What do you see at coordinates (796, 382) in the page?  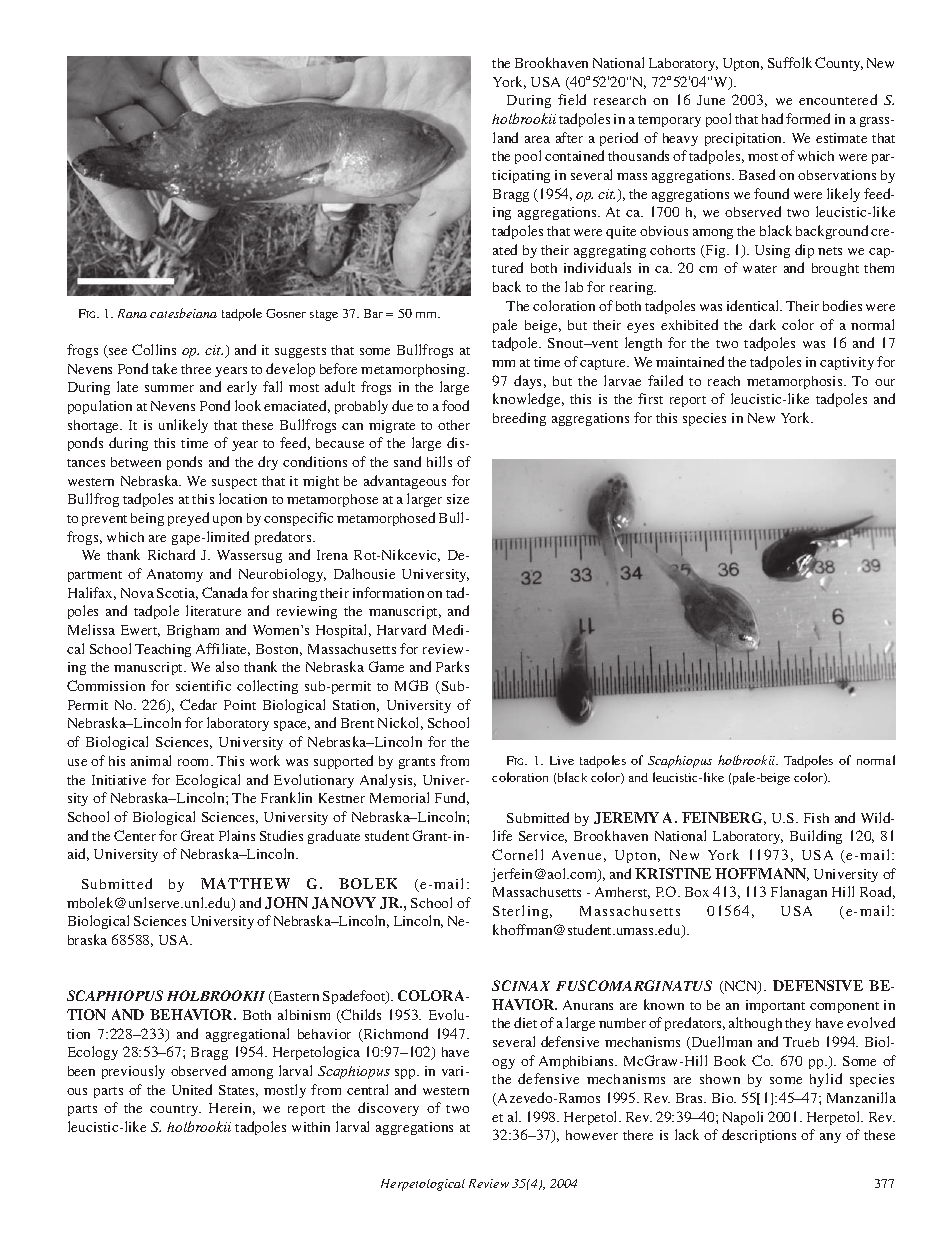 I see `metamorphosis` at bounding box center [796, 382].
